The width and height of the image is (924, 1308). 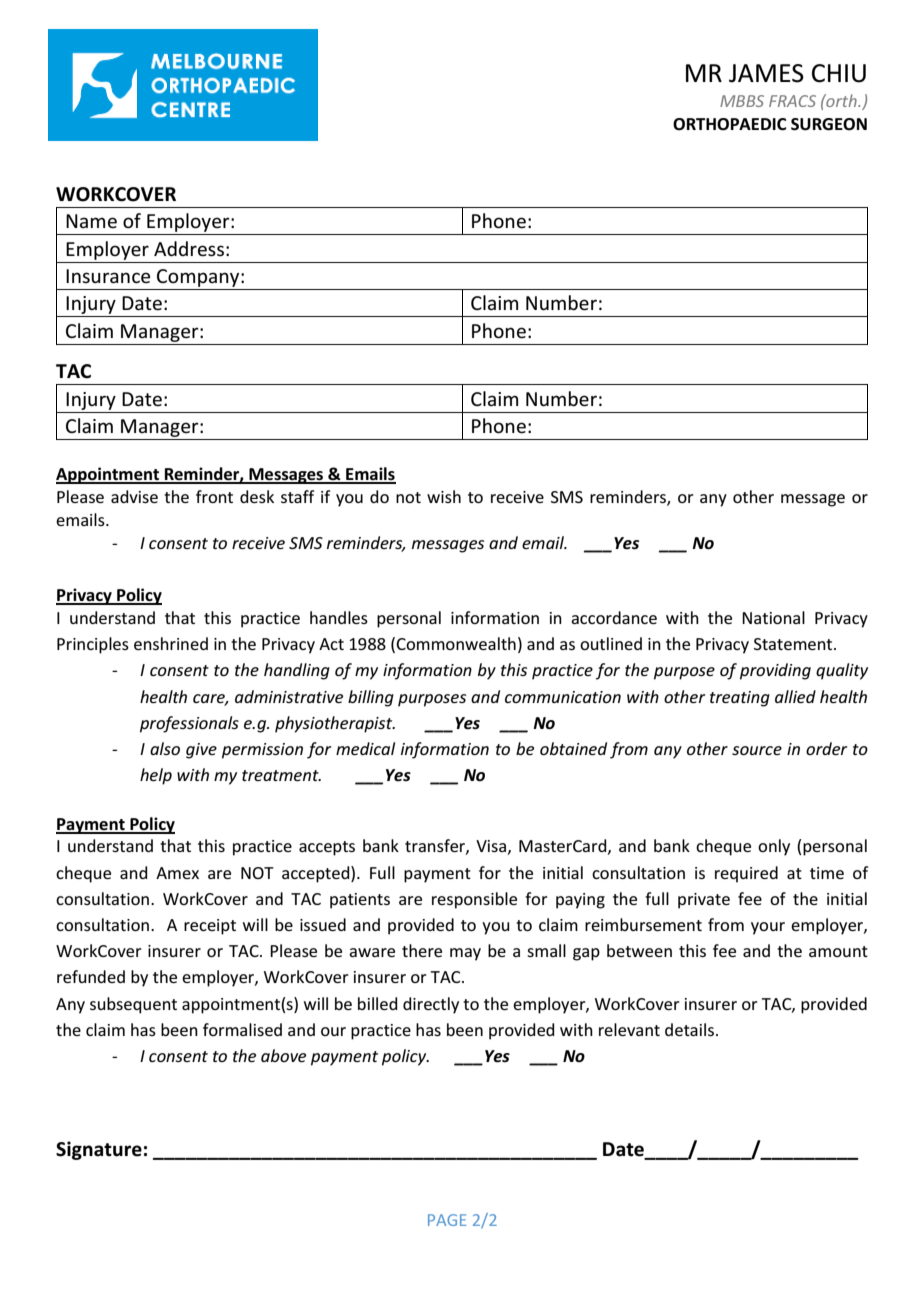 What do you see at coordinates (775, 671) in the image?
I see `providing` at bounding box center [775, 671].
